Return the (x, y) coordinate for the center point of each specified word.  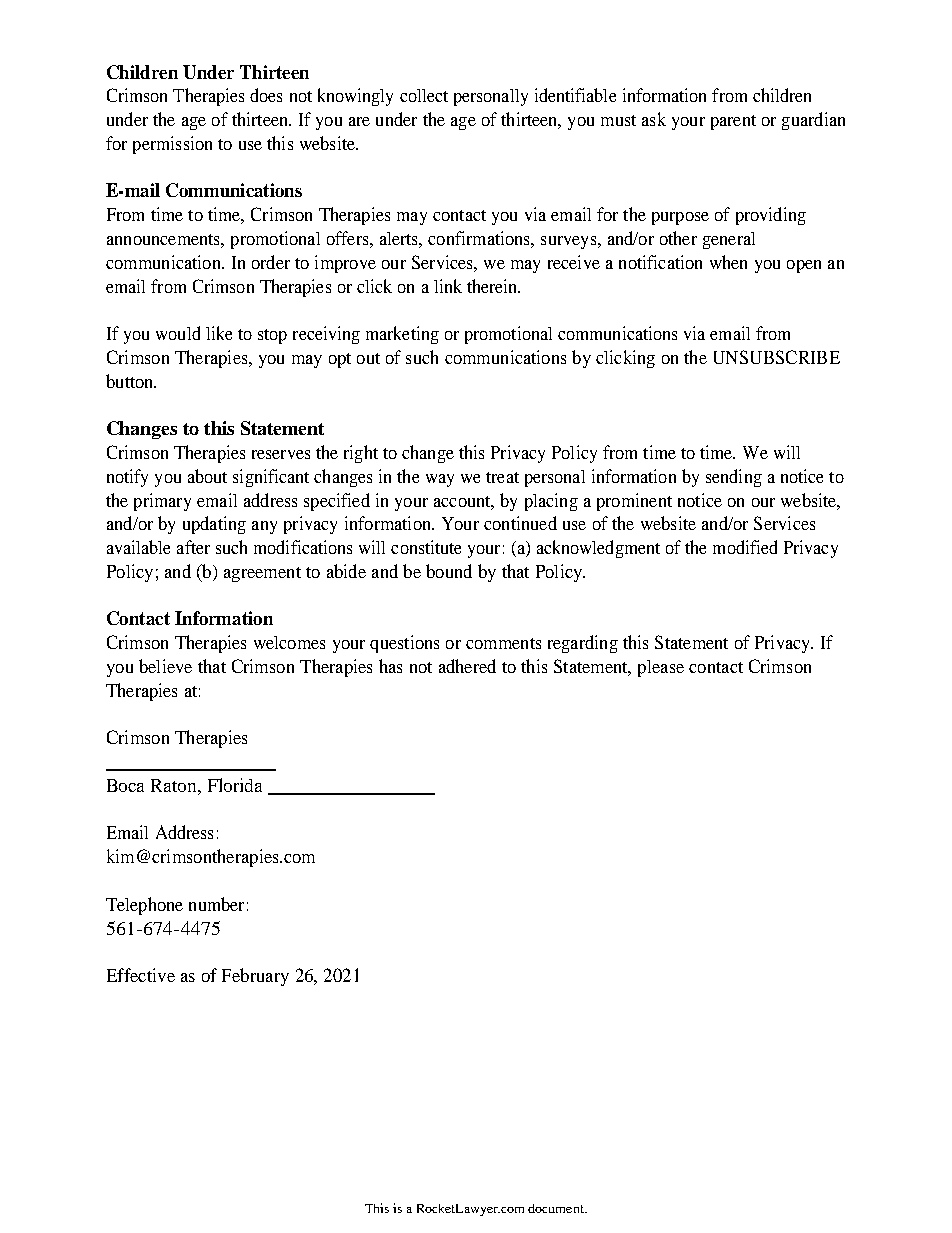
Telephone (144, 906)
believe (165, 666)
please (661, 668)
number (216, 904)
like (219, 333)
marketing (402, 335)
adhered (467, 666)
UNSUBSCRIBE (777, 357)
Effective (141, 975)
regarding (583, 644)
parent (733, 122)
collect (424, 95)
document (557, 1208)
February (255, 977)
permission (172, 145)
